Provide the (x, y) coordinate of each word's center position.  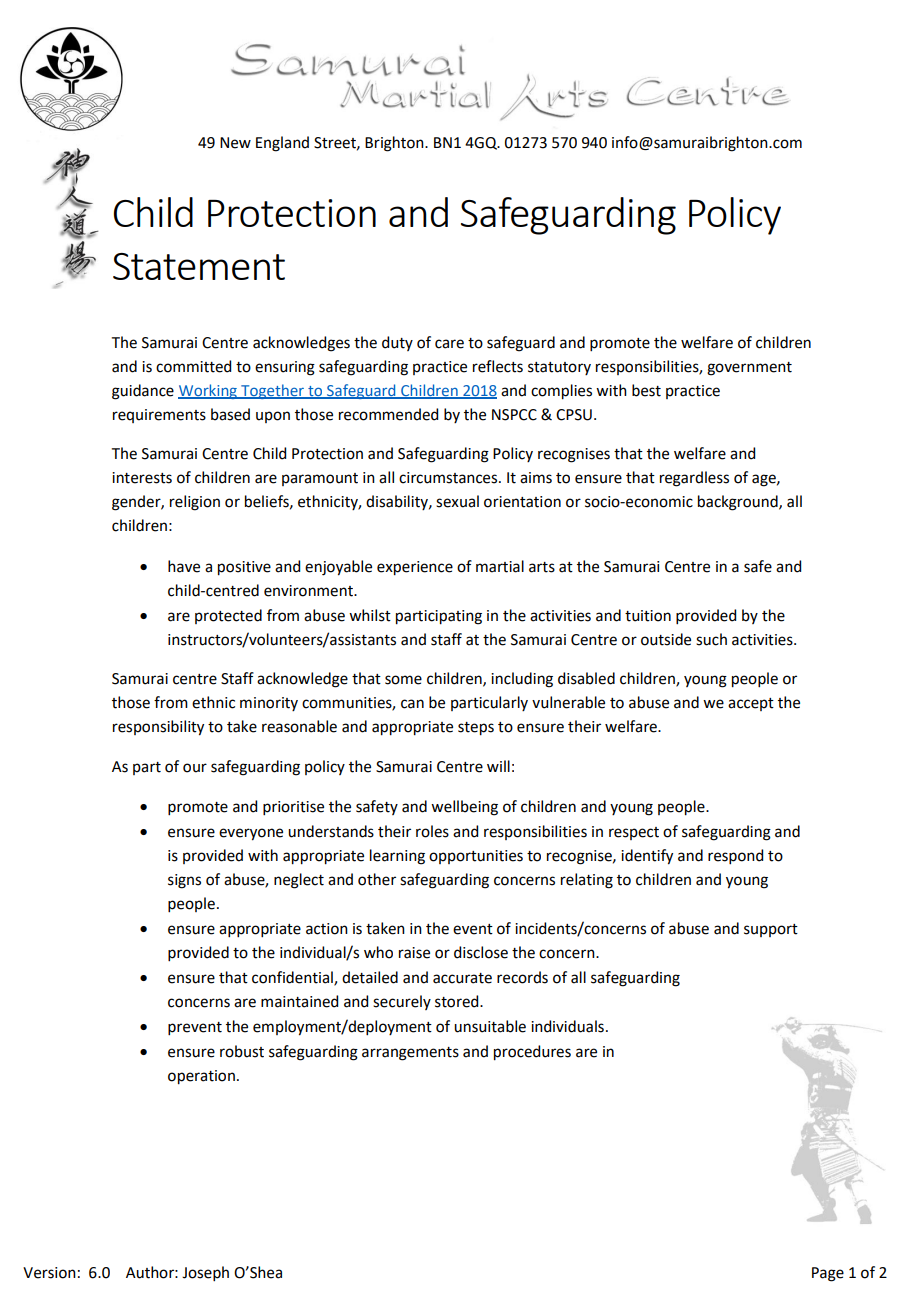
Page (828, 1274)
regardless (694, 479)
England (282, 144)
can (412, 704)
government (749, 369)
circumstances (449, 478)
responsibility (158, 728)
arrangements (410, 1054)
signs (184, 881)
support (771, 930)
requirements (159, 416)
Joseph (205, 1273)
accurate (462, 978)
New (235, 143)
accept (751, 704)
